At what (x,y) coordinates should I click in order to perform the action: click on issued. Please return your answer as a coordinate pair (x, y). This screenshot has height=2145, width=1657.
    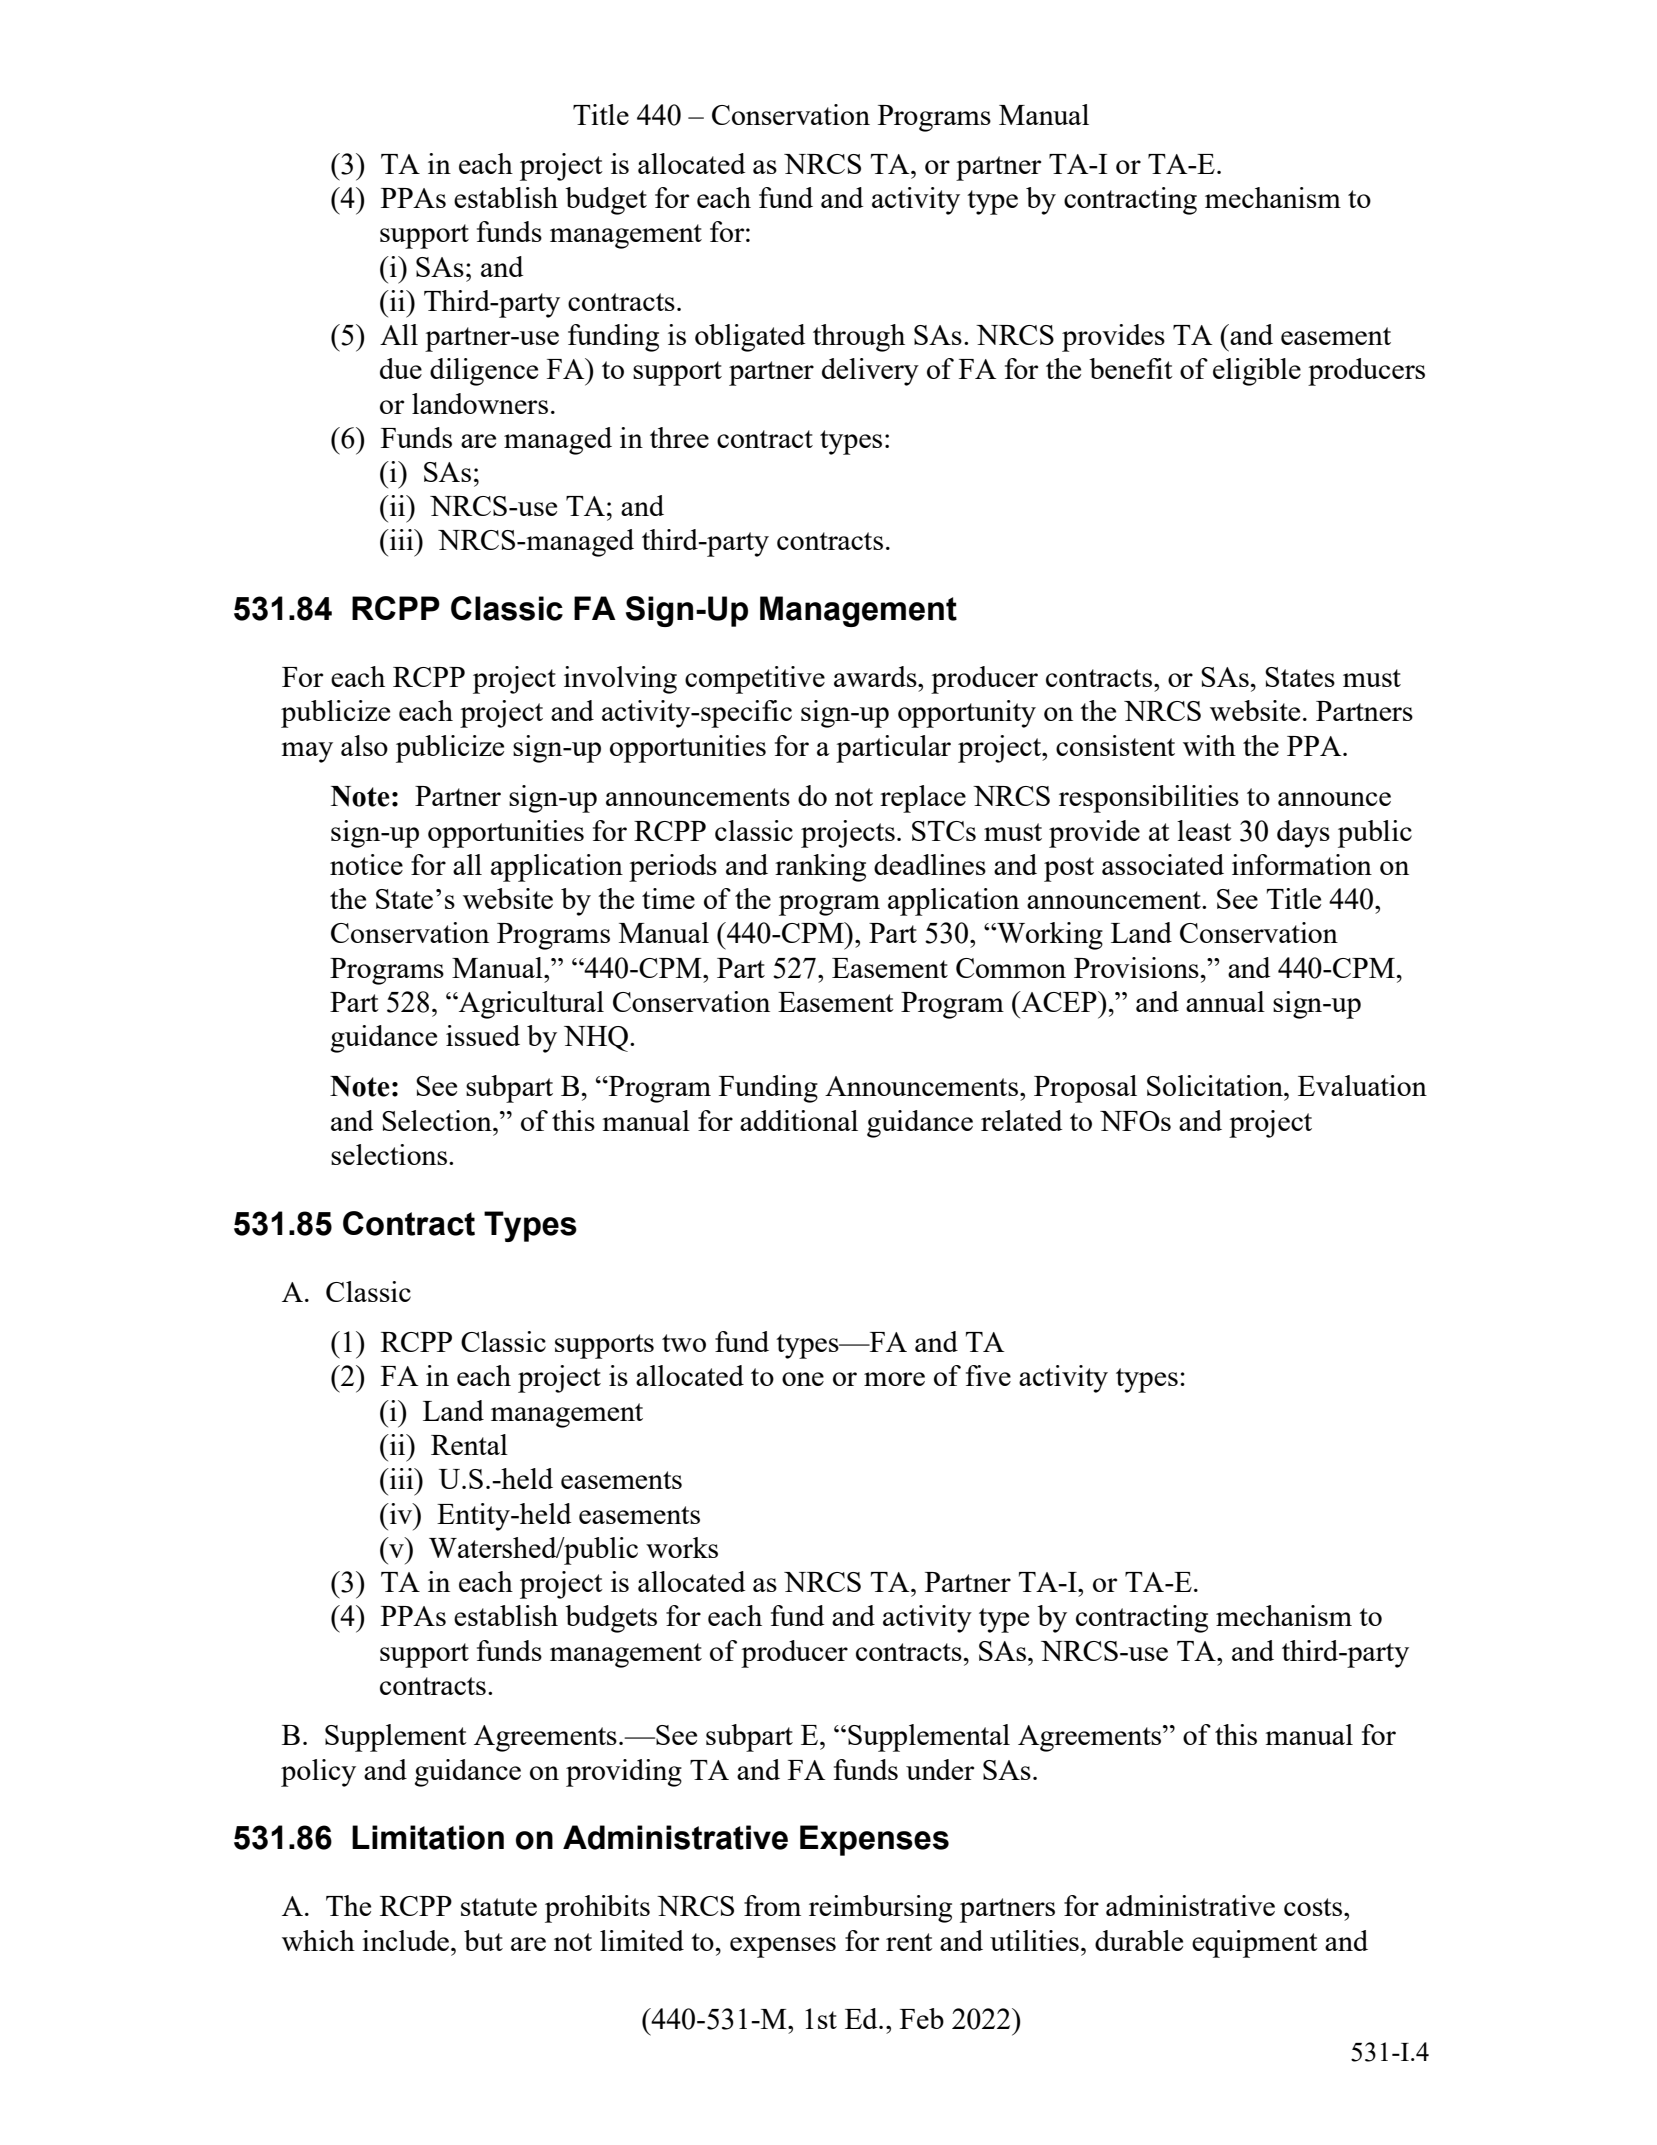
    Looking at the image, I should click on (483, 1035).
